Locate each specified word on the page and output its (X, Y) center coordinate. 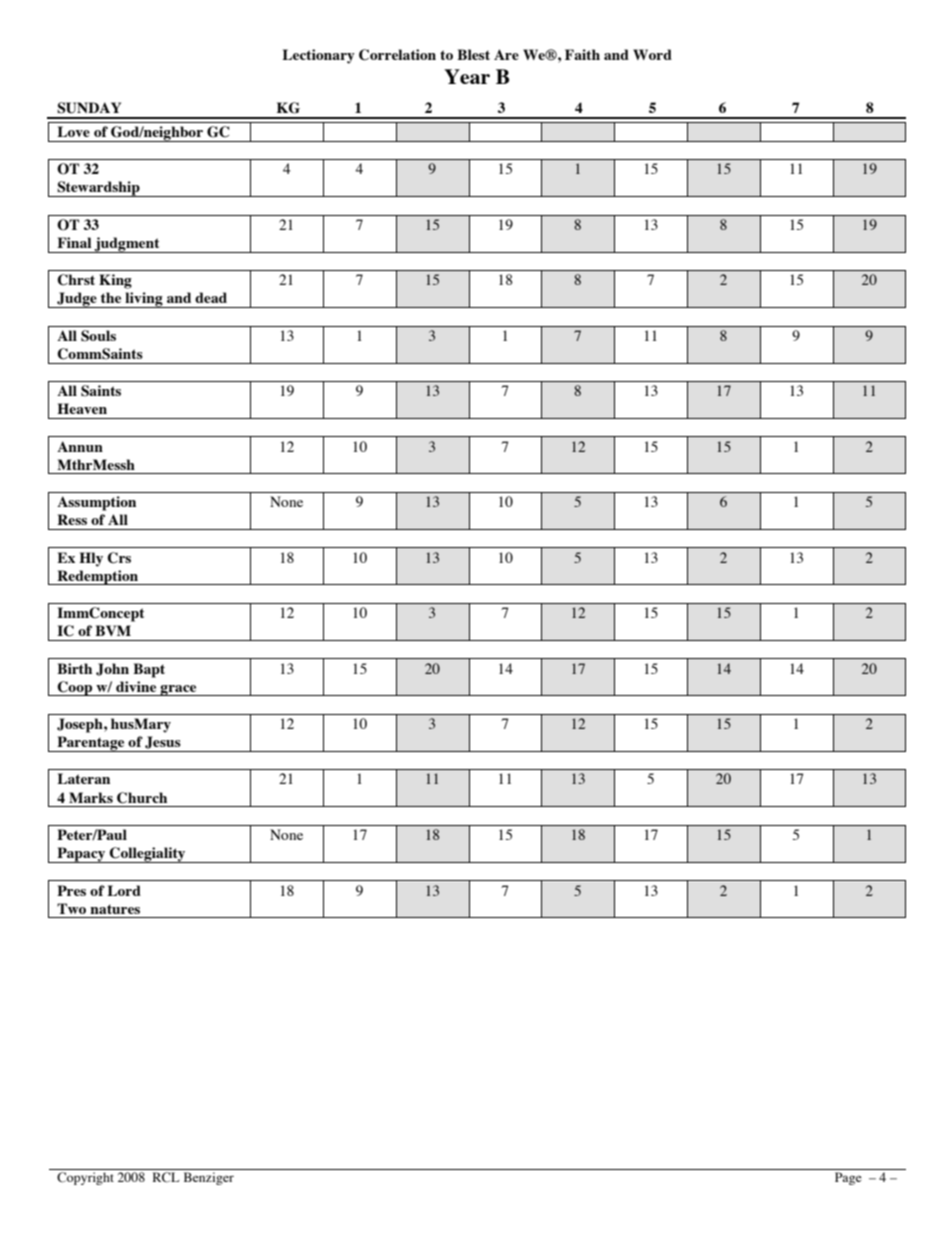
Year (467, 76)
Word (652, 54)
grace (178, 690)
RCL (166, 1177)
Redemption (98, 577)
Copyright (85, 1178)
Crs (119, 558)
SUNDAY (89, 108)
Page (848, 1178)
